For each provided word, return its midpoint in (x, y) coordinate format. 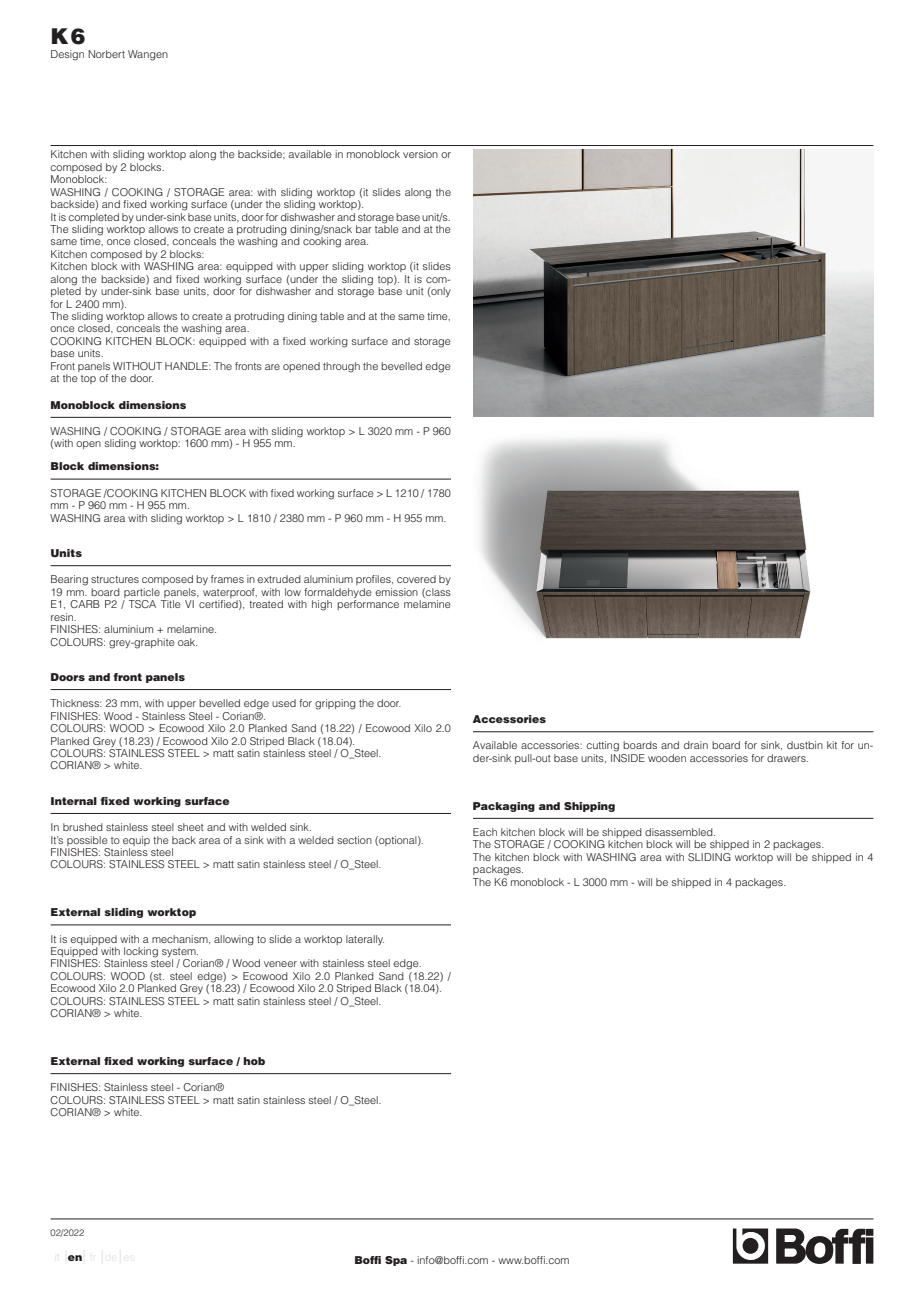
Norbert (106, 54)
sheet (191, 827)
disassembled (680, 832)
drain (696, 745)
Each (485, 832)
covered (416, 579)
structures (115, 579)
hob (254, 1061)
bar (364, 229)
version (420, 154)
